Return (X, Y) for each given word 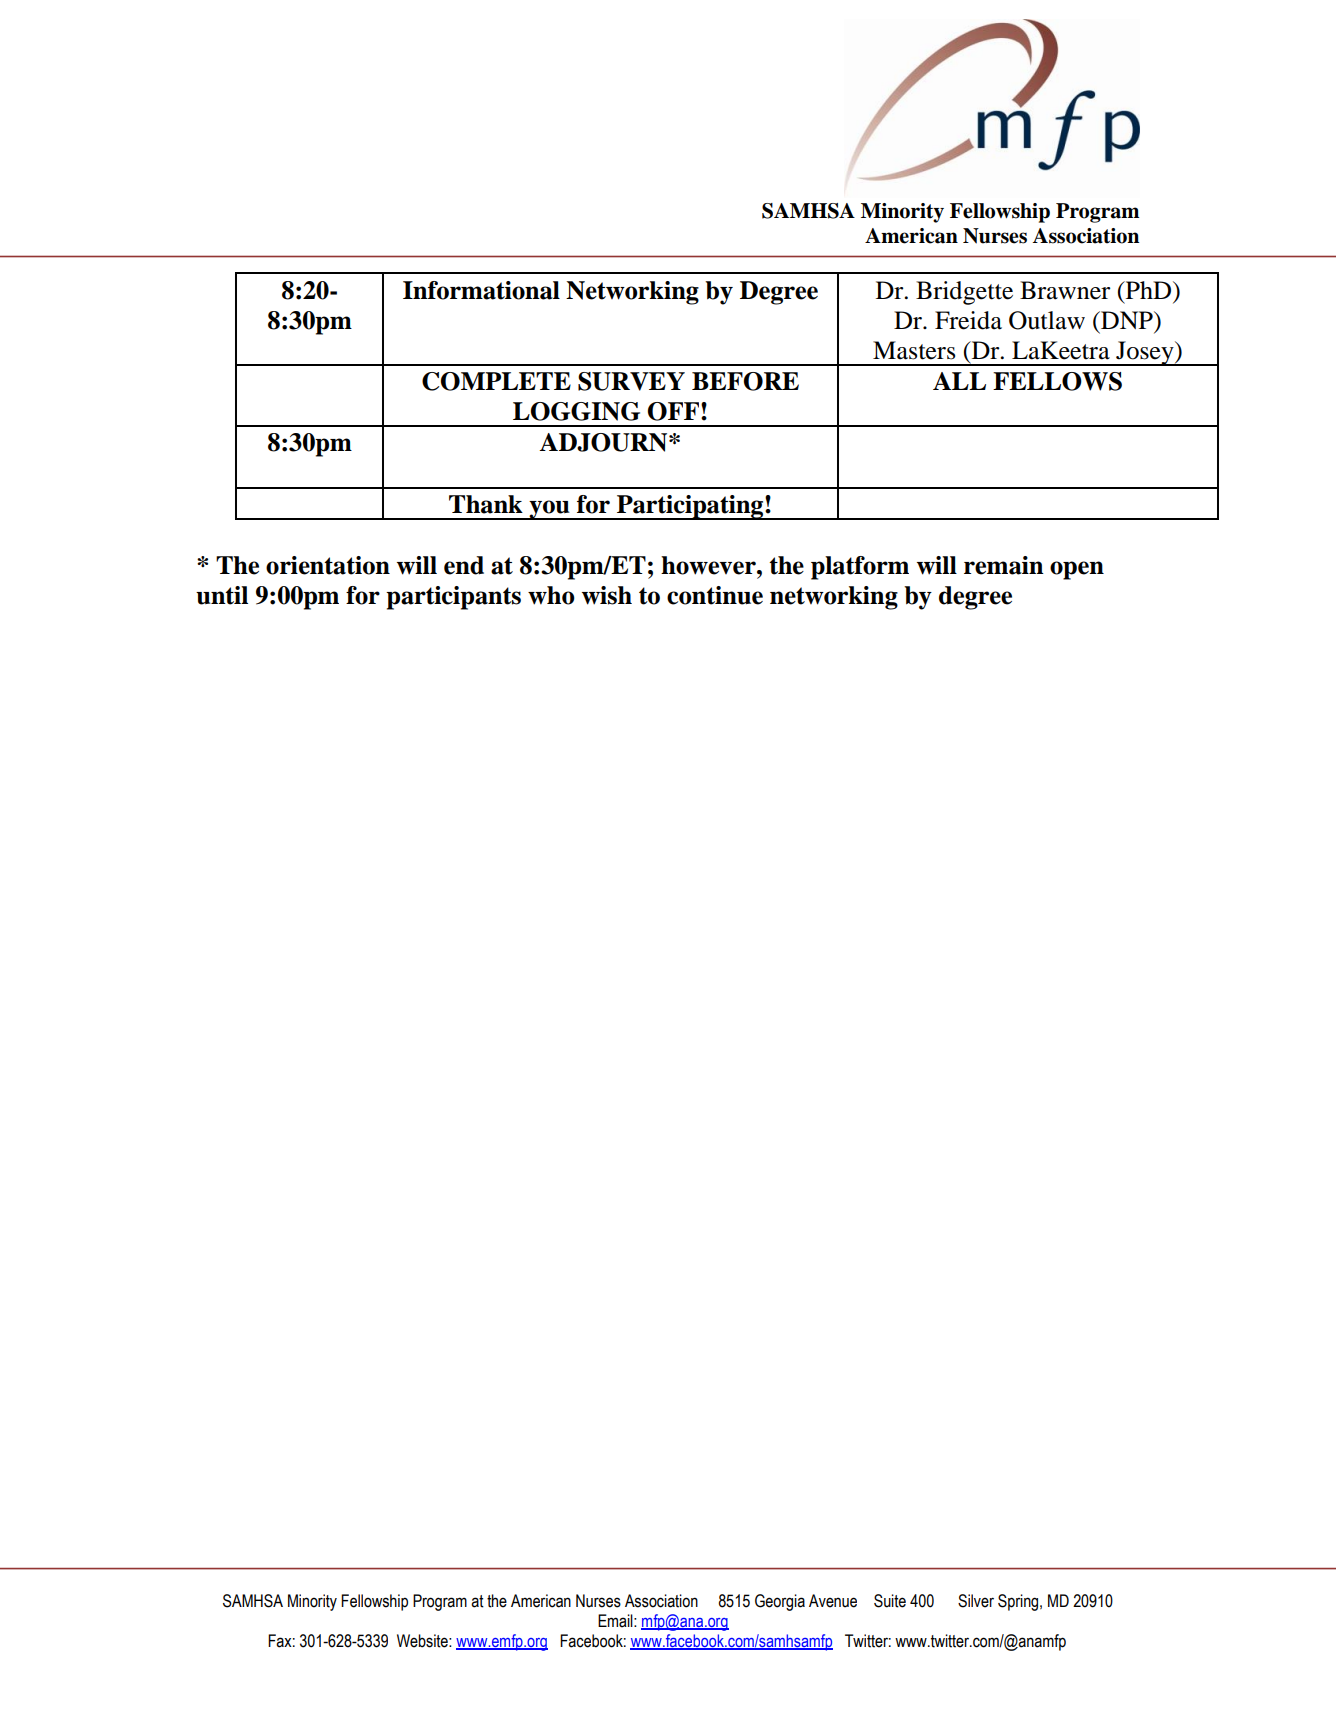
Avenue (833, 1601)
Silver (976, 1601)
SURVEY (631, 381)
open (1077, 570)
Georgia (780, 1602)
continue (715, 595)
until (222, 595)
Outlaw (1047, 320)
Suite (890, 1601)
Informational (481, 290)
